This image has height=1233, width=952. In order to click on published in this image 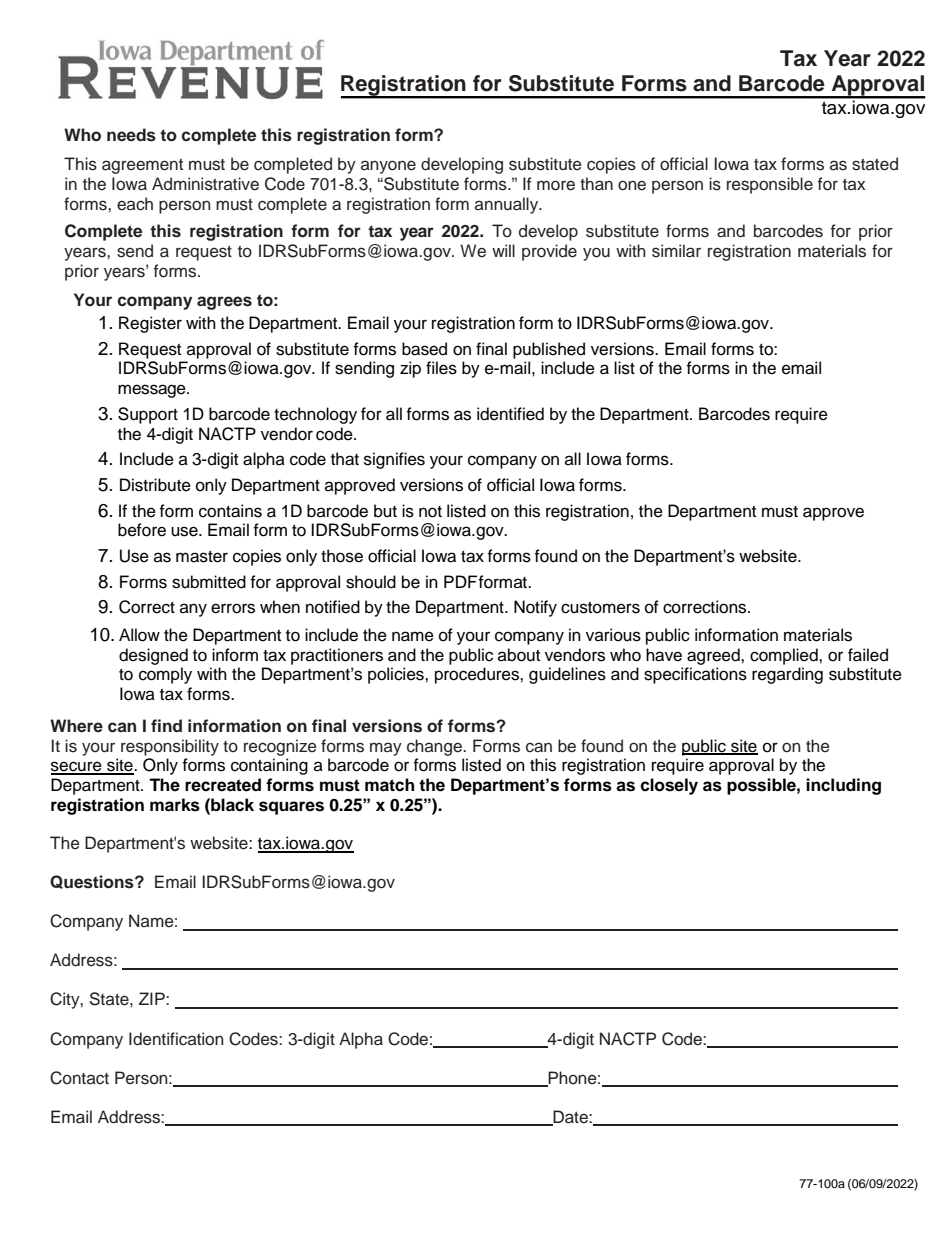, I will do `click(549, 350)`.
